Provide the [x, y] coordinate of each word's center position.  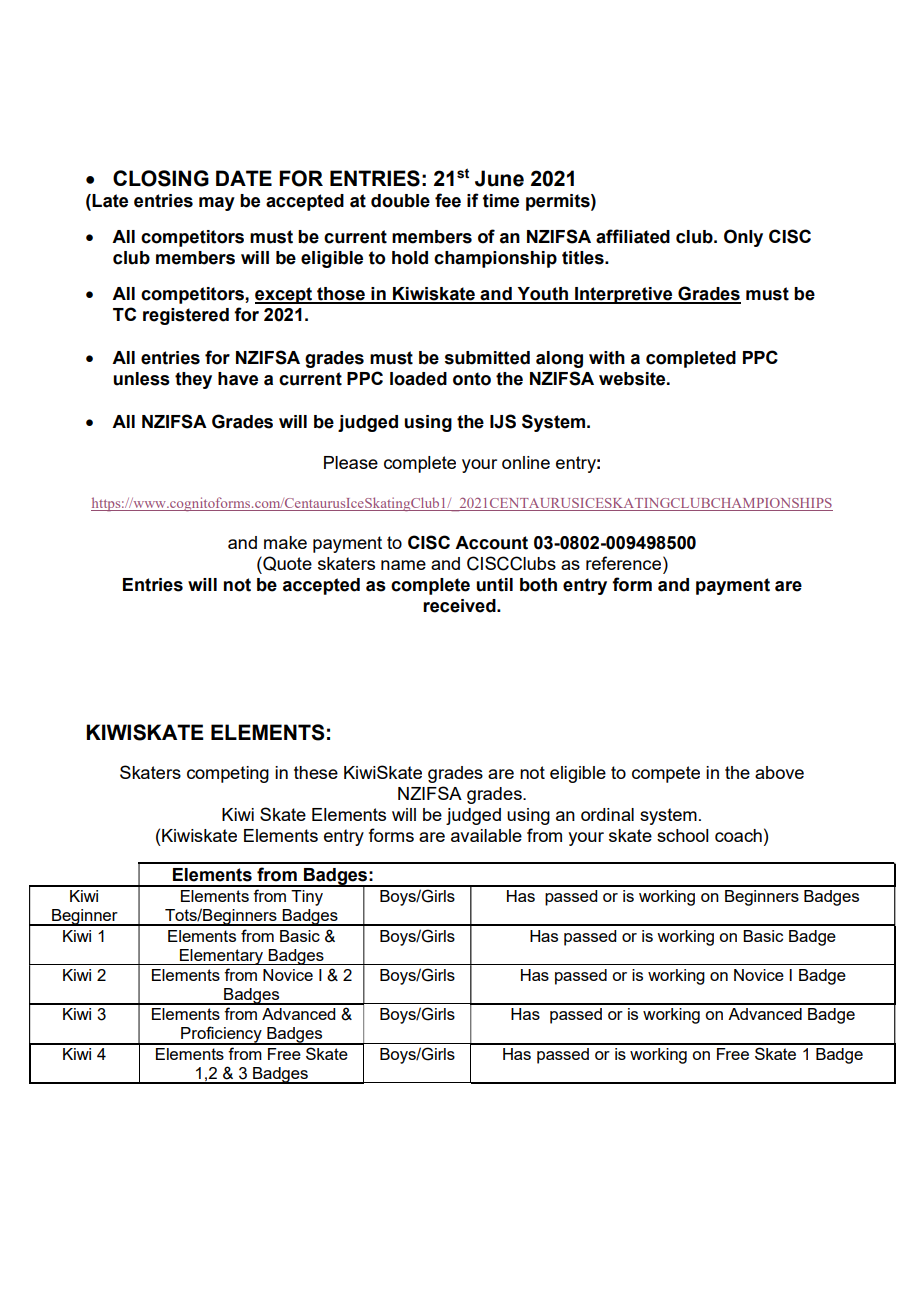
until [494, 585]
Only [743, 238]
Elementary [222, 957]
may [217, 204]
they [193, 380]
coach [738, 835]
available [486, 835]
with [607, 358]
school [683, 835]
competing [228, 774]
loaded [418, 379]
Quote [286, 565]
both [538, 585]
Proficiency [221, 1035]
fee [448, 200]
